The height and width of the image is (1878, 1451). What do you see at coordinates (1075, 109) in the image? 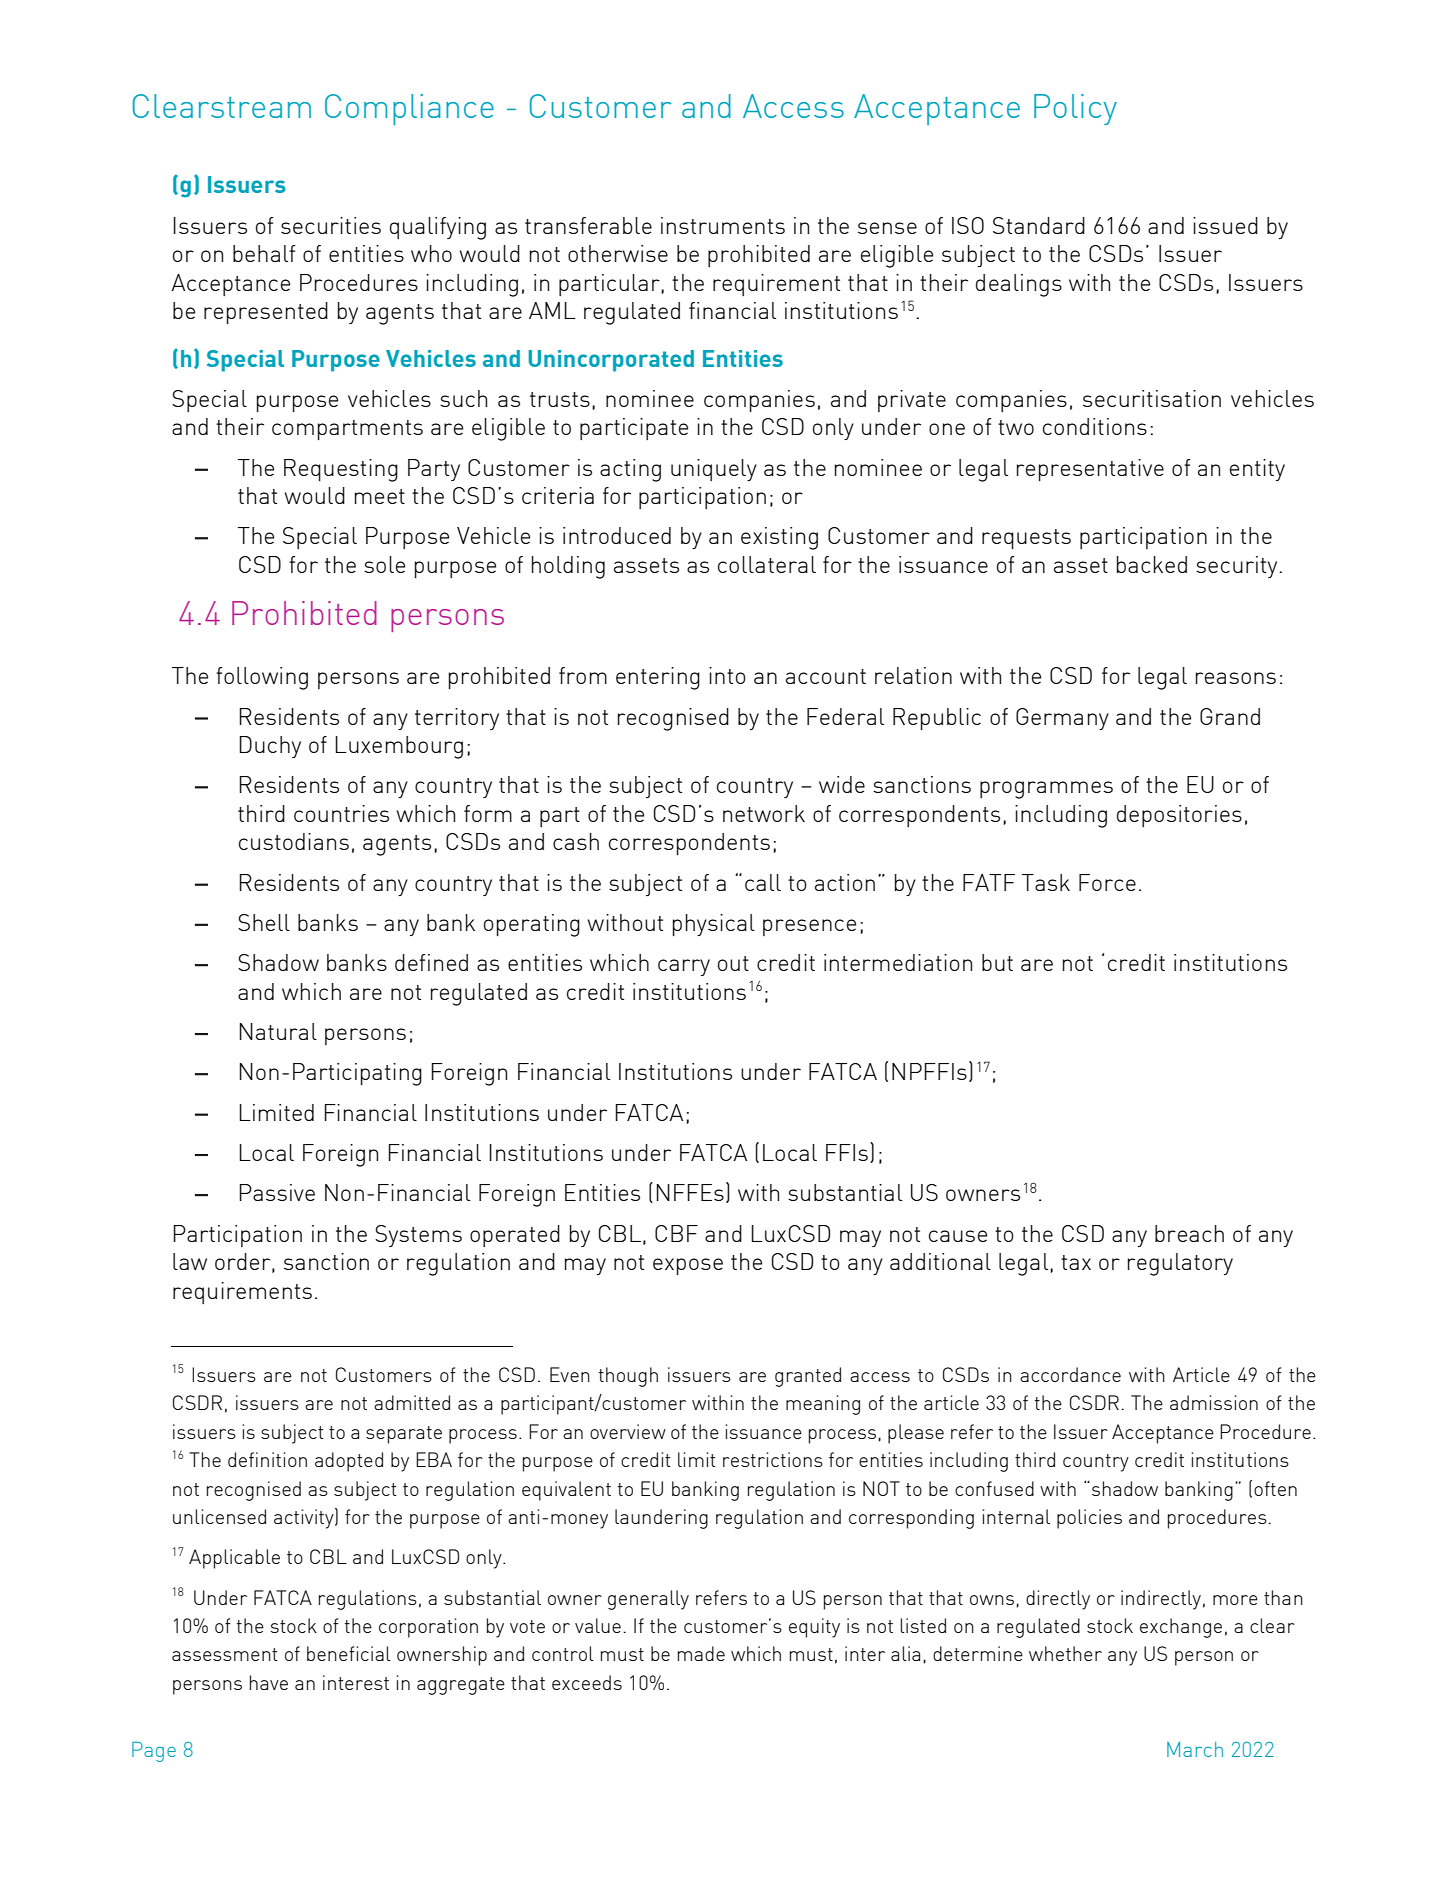
I see `Policy` at bounding box center [1075, 109].
